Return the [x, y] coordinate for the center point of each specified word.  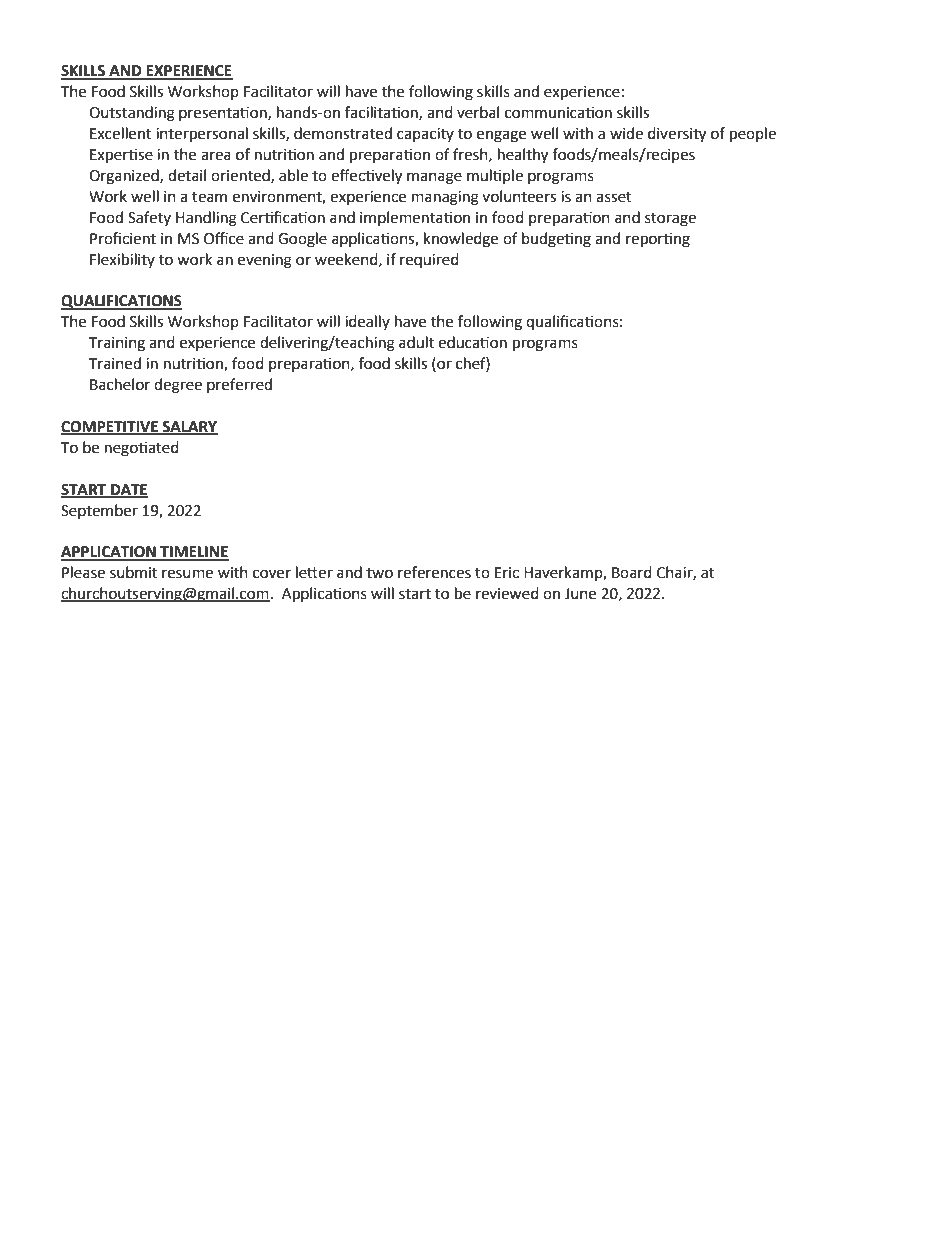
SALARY [189, 427]
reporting [658, 240]
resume [187, 574]
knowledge [461, 240]
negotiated [142, 449]
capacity [425, 135]
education [472, 342]
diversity [677, 135]
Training [117, 344]
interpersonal [202, 135]
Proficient [123, 238]
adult [416, 342]
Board [632, 572]
